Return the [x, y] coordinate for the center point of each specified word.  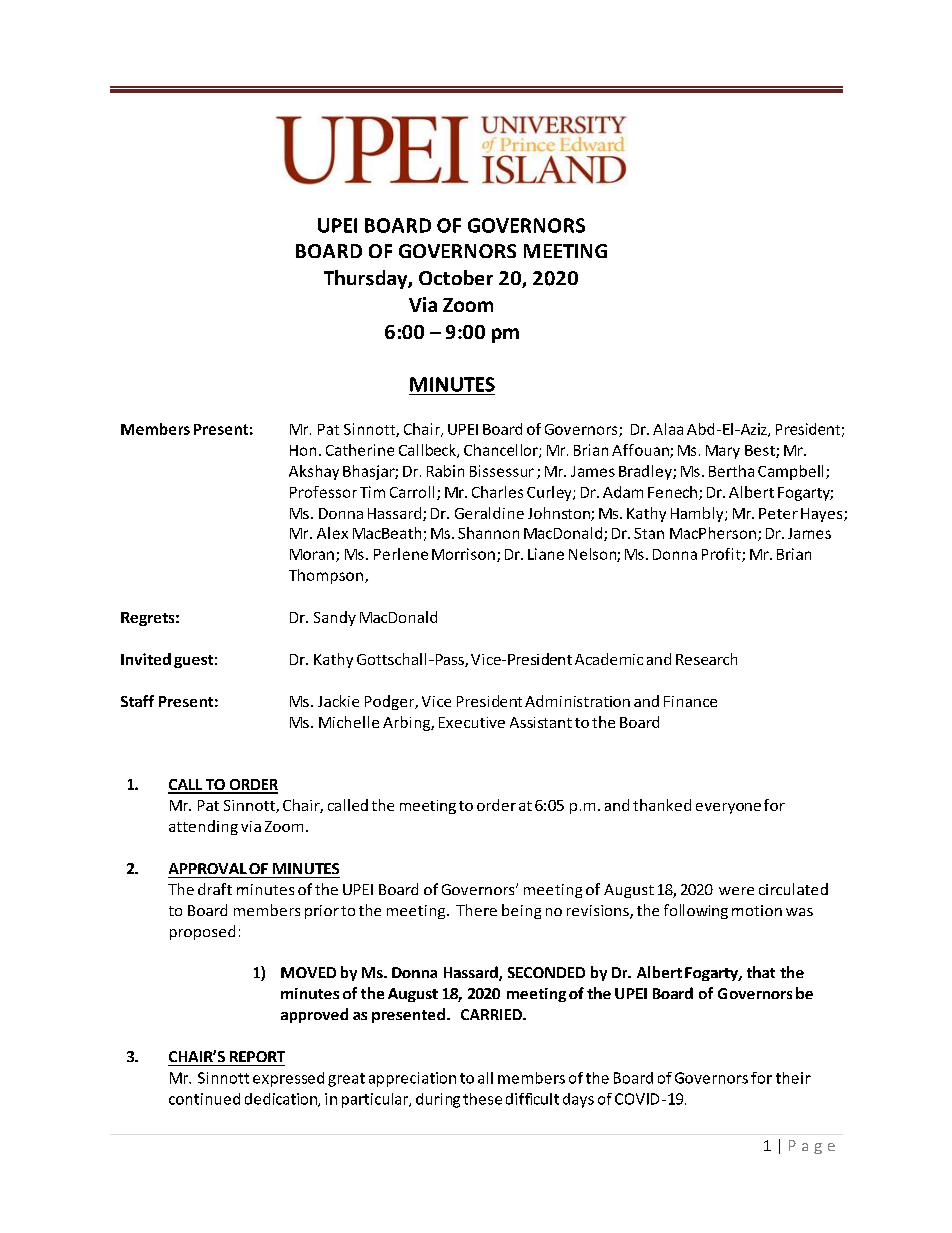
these [482, 1099]
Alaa [668, 429]
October [456, 277]
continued [204, 1099]
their [793, 1078]
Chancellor [502, 451]
